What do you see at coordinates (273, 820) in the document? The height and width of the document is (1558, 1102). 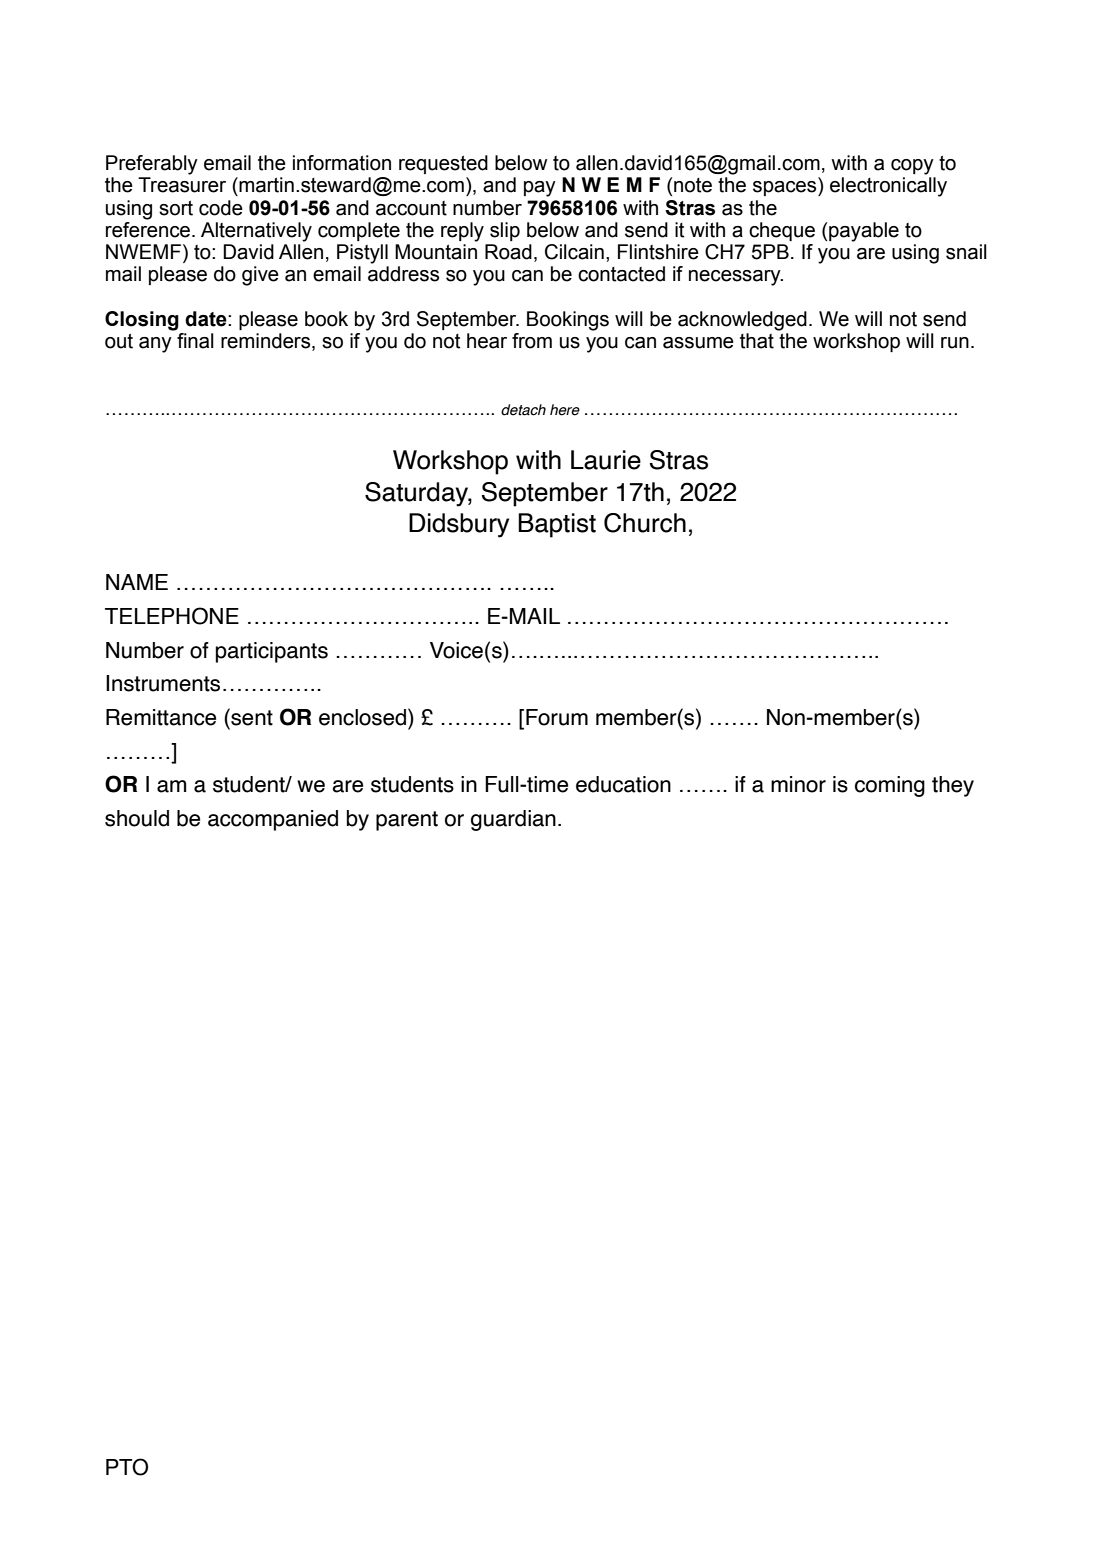 I see `accompanied` at bounding box center [273, 820].
